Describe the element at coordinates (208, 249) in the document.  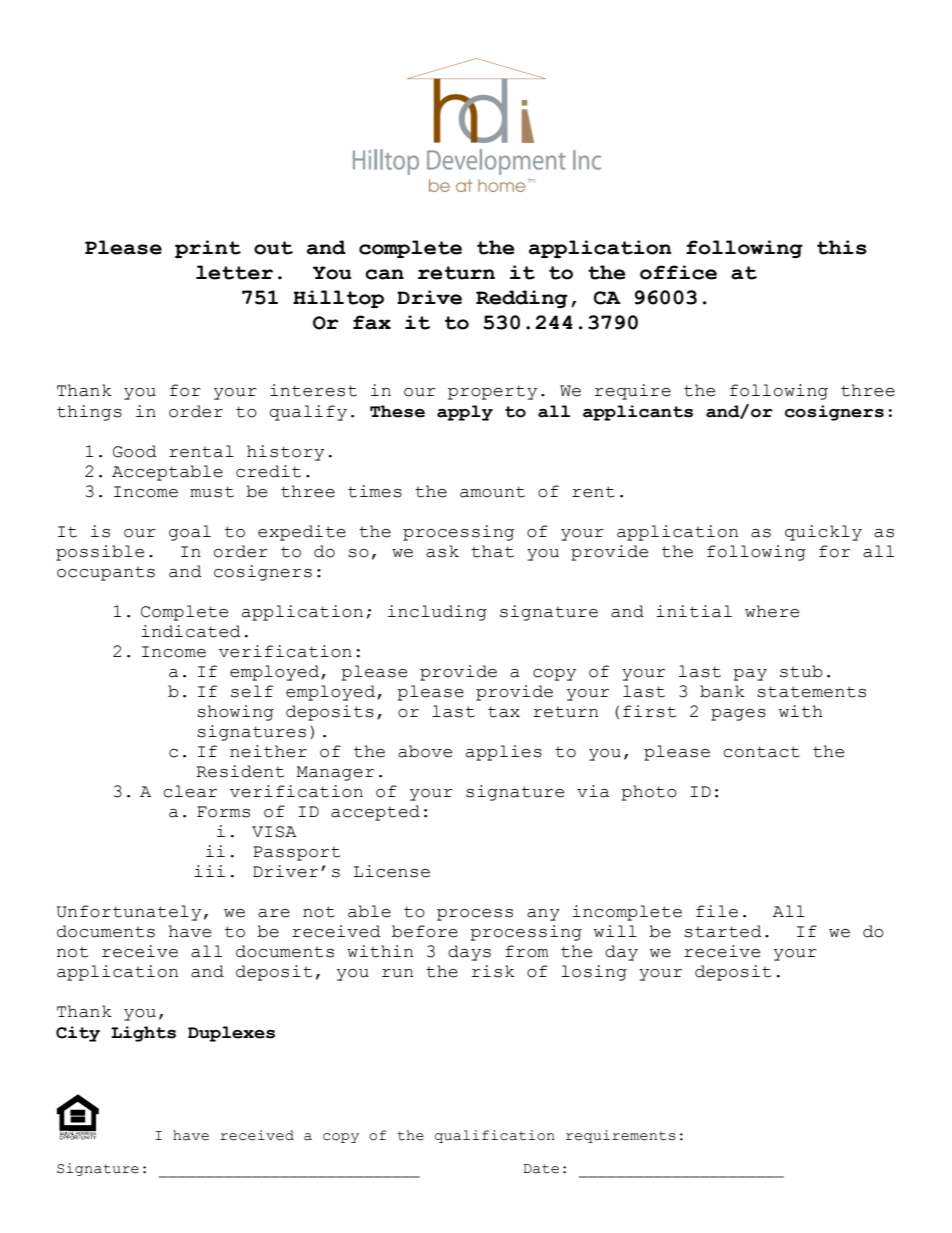
I see `print` at that location.
